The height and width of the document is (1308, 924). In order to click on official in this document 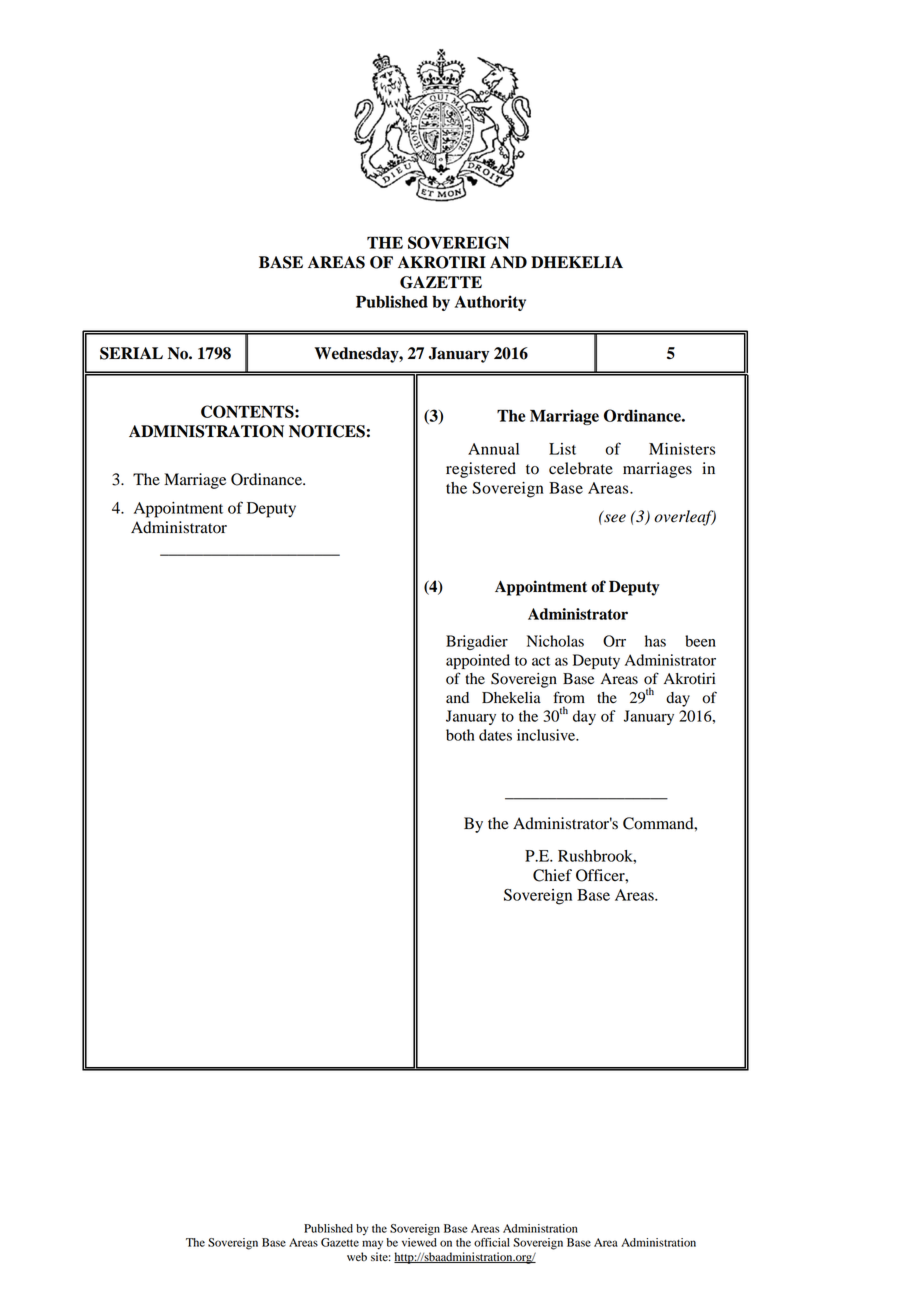, I will do `click(492, 1242)`.
